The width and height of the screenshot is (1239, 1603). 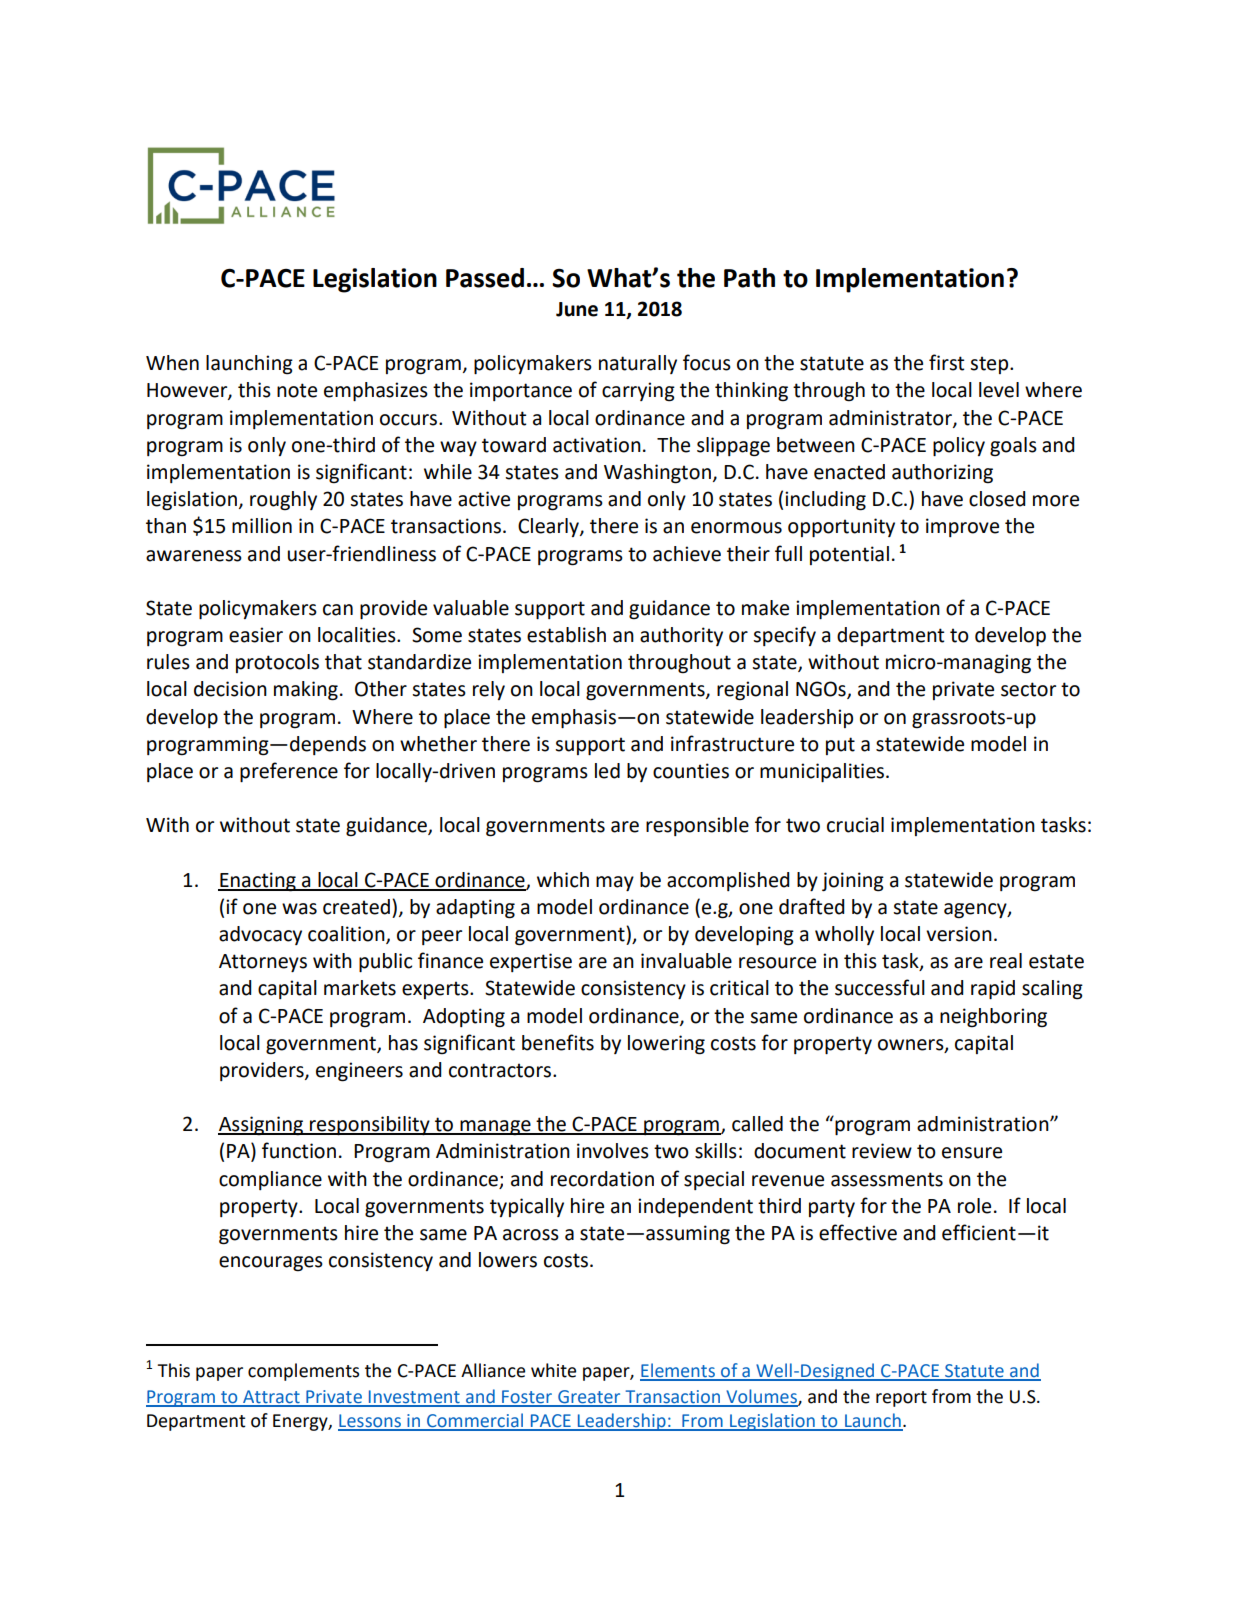 What do you see at coordinates (577, 309) in the screenshot?
I see `June` at bounding box center [577, 309].
